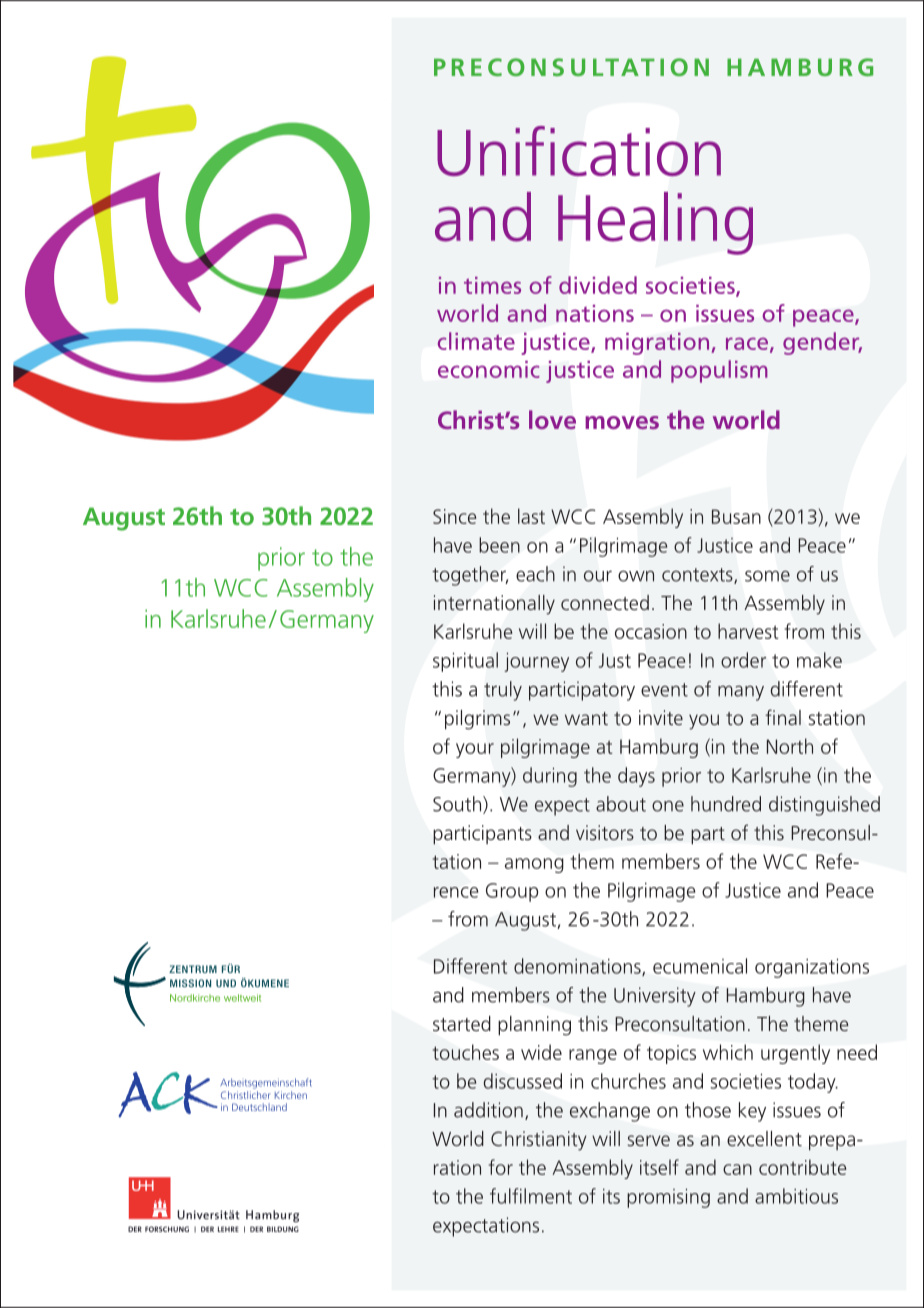 Image resolution: width=924 pixels, height=1308 pixels. Describe the element at coordinates (736, 516) in the image. I see `Busan` at that location.
